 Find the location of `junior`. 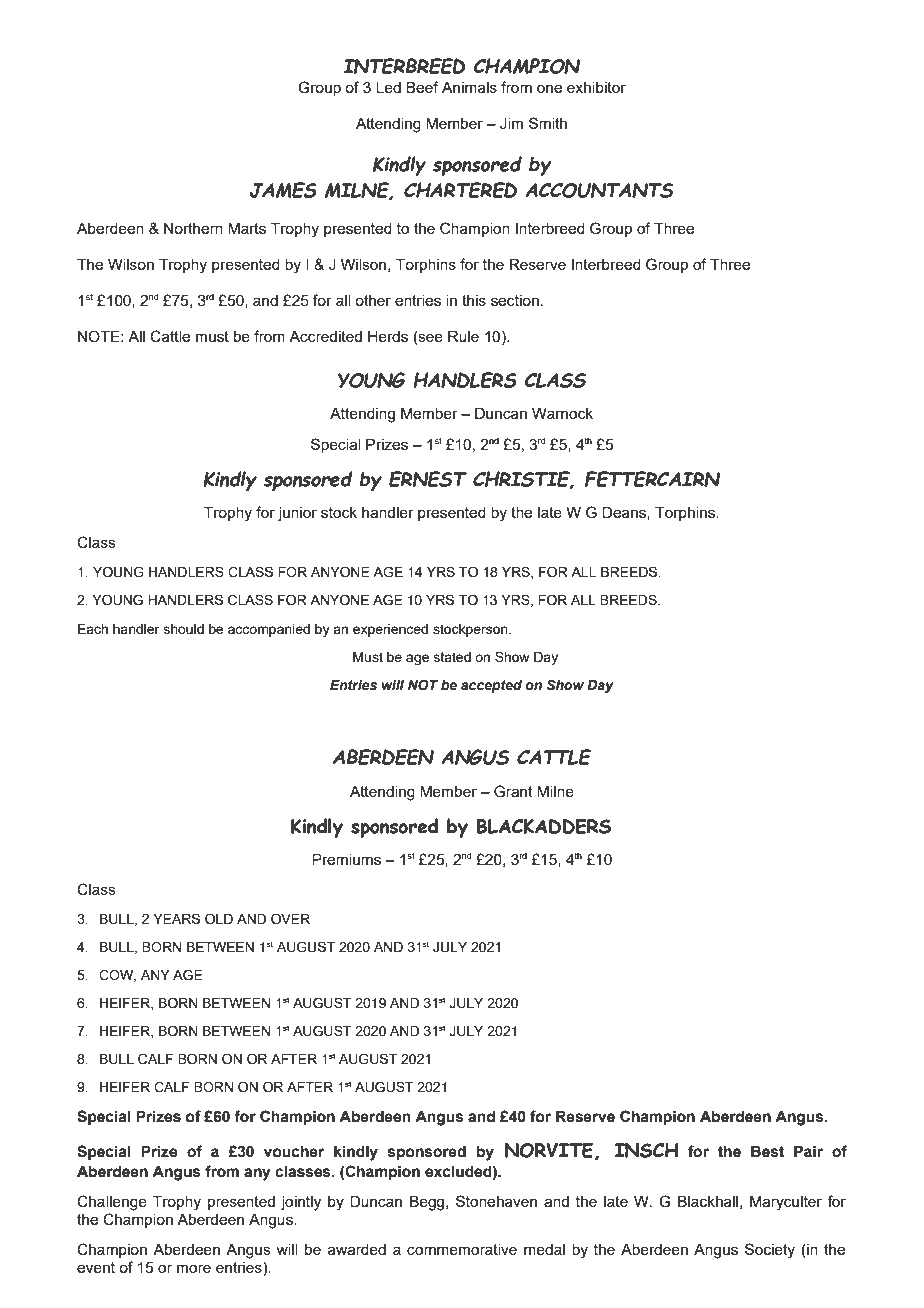

junior is located at coordinates (297, 514).
